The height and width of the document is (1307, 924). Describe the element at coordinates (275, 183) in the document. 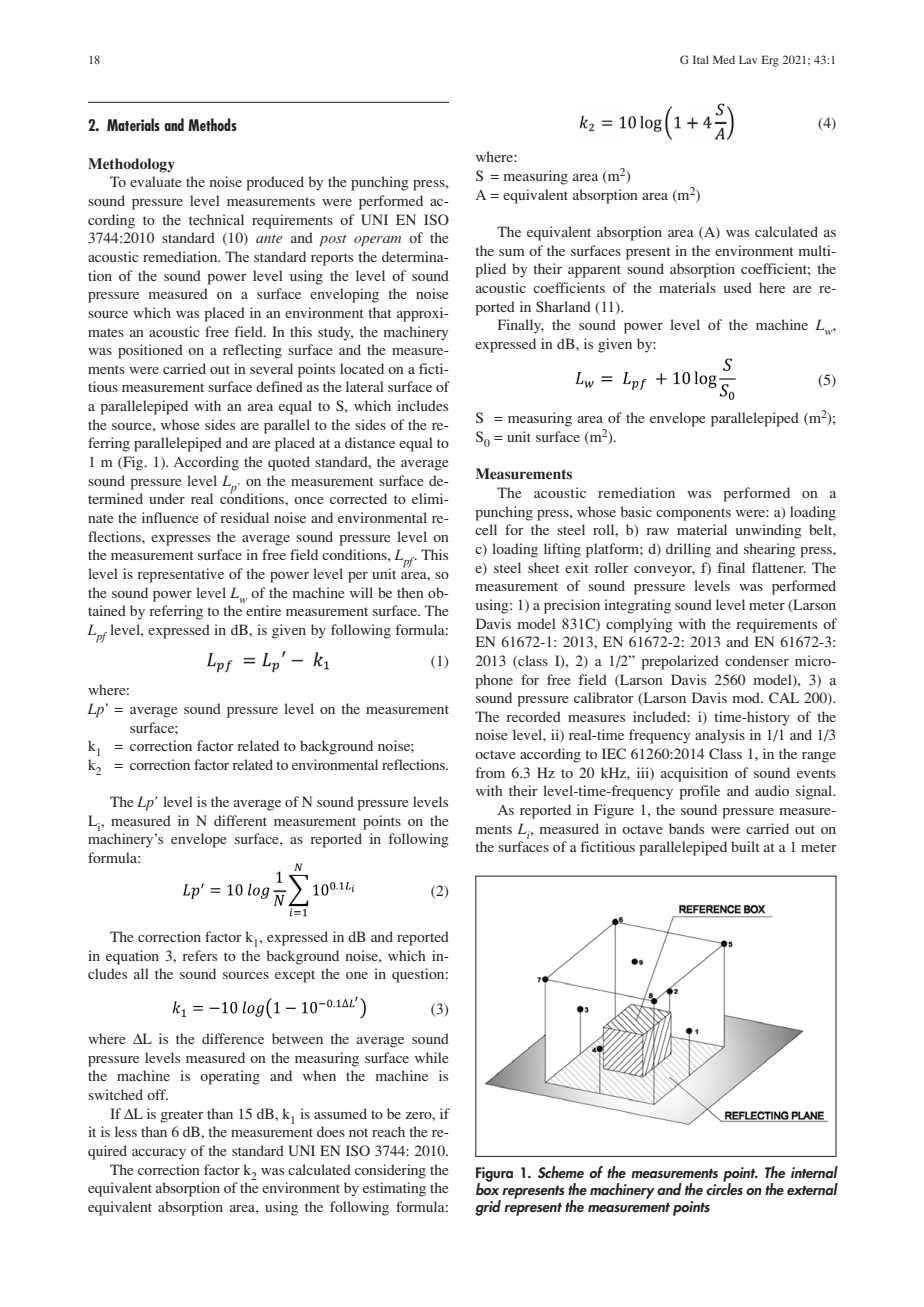

I see `produced` at that location.
